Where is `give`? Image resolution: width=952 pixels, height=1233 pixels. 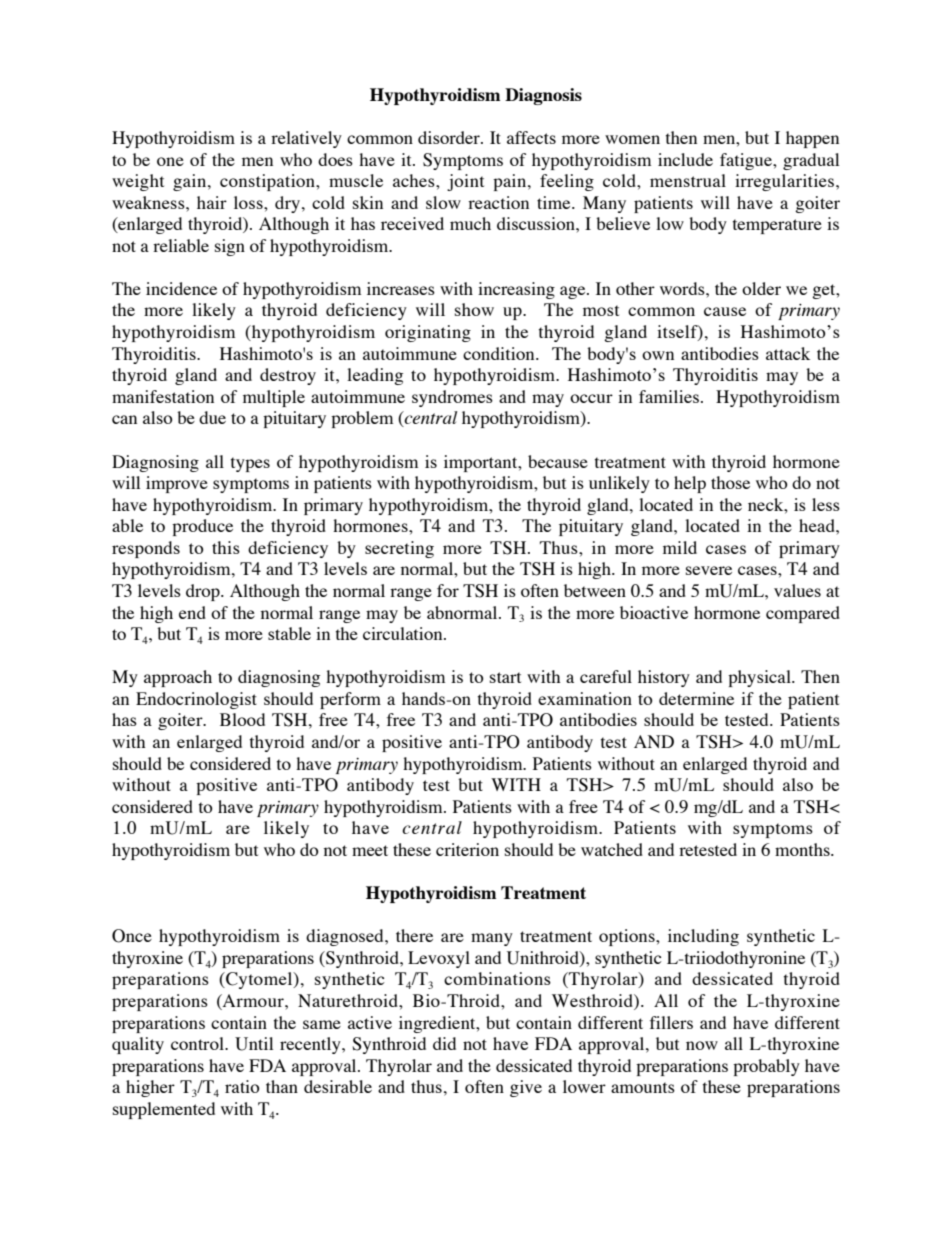 give is located at coordinates (526, 1088).
